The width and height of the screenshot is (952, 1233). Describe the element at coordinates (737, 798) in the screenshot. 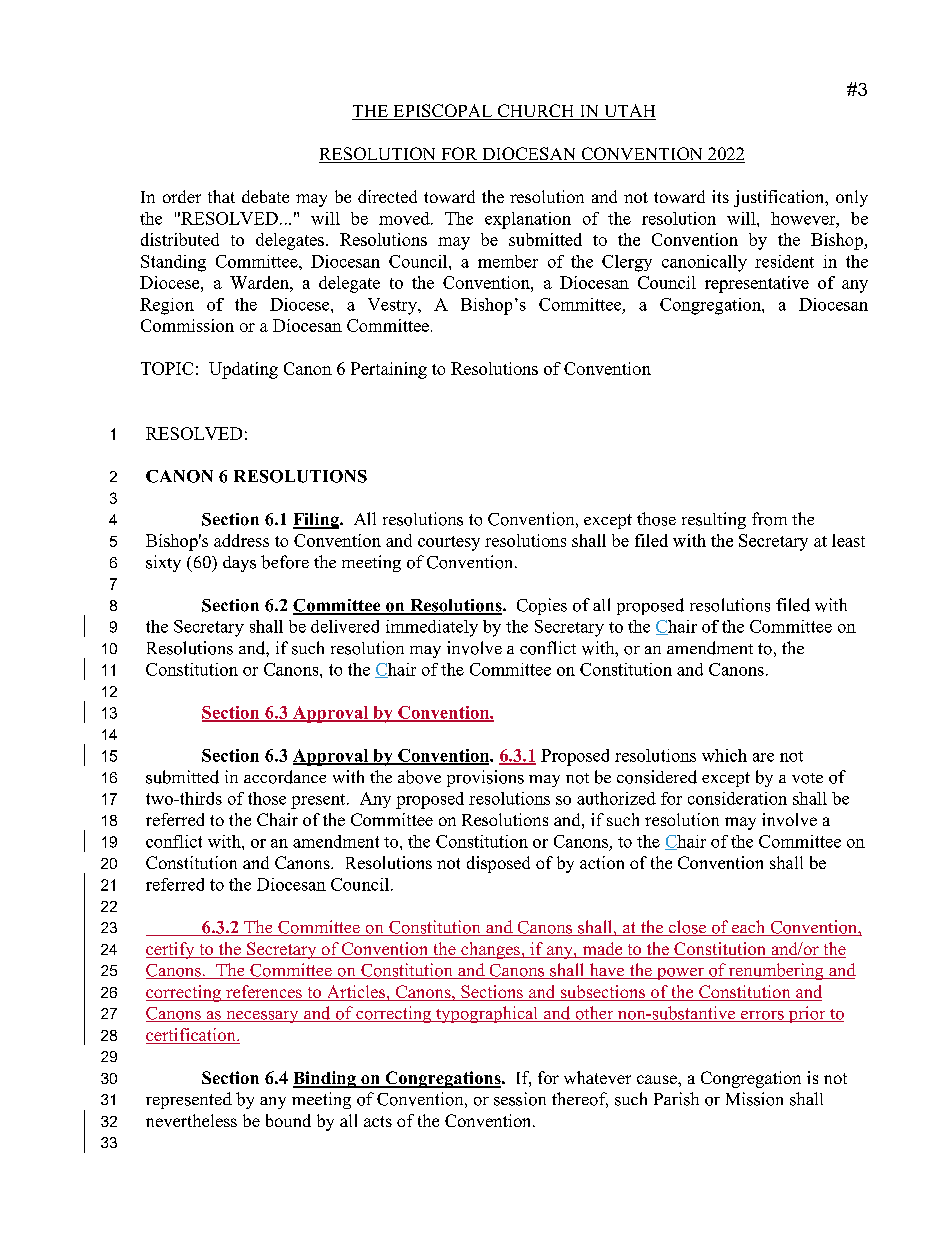

I see `consideration` at that location.
